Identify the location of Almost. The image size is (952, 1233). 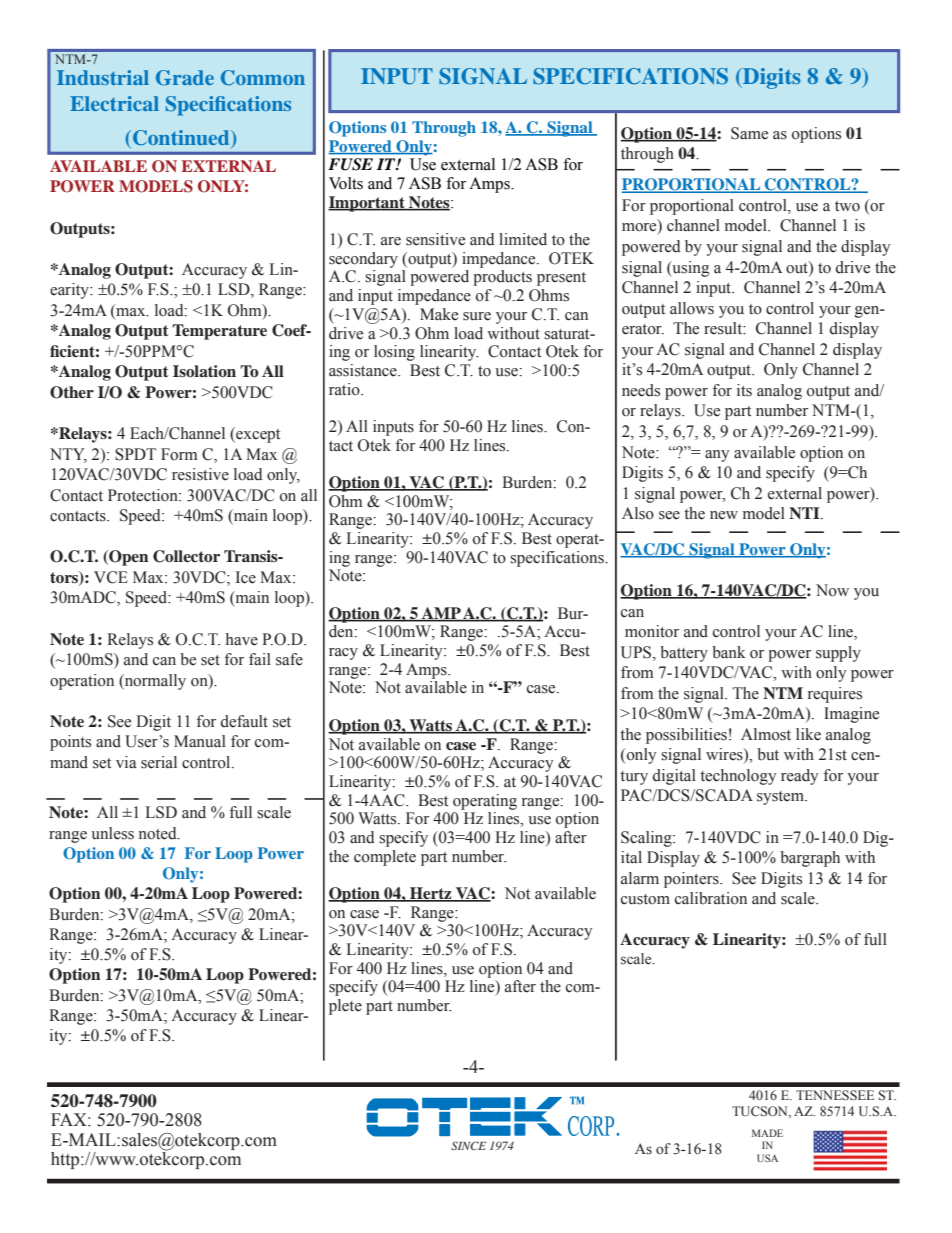
(766, 734).
